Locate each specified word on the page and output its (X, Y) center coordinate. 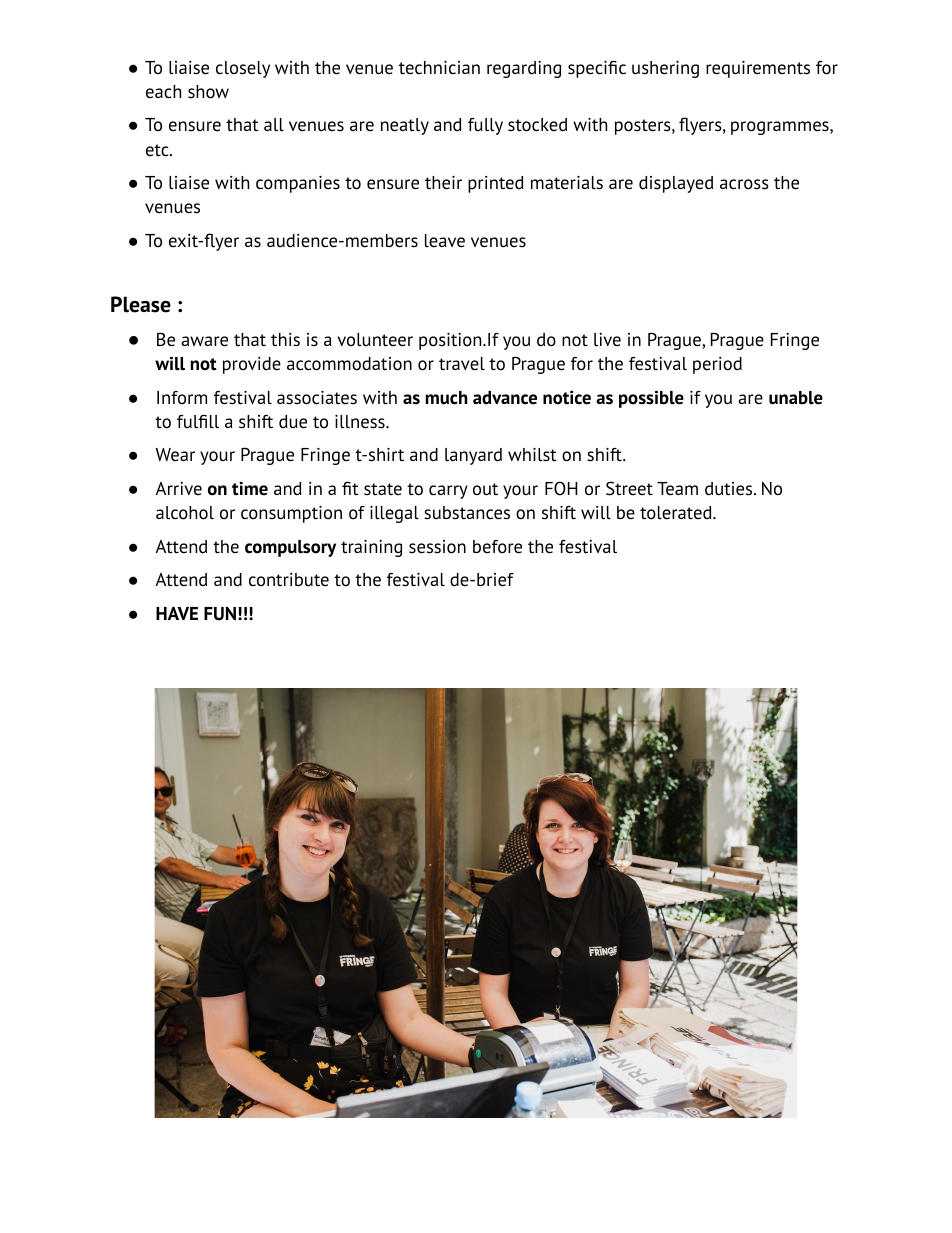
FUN (220, 614)
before (497, 547)
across (744, 184)
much (446, 398)
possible (651, 399)
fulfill (198, 422)
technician (439, 68)
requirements (758, 69)
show (208, 92)
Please (141, 304)
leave (445, 241)
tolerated (677, 513)
